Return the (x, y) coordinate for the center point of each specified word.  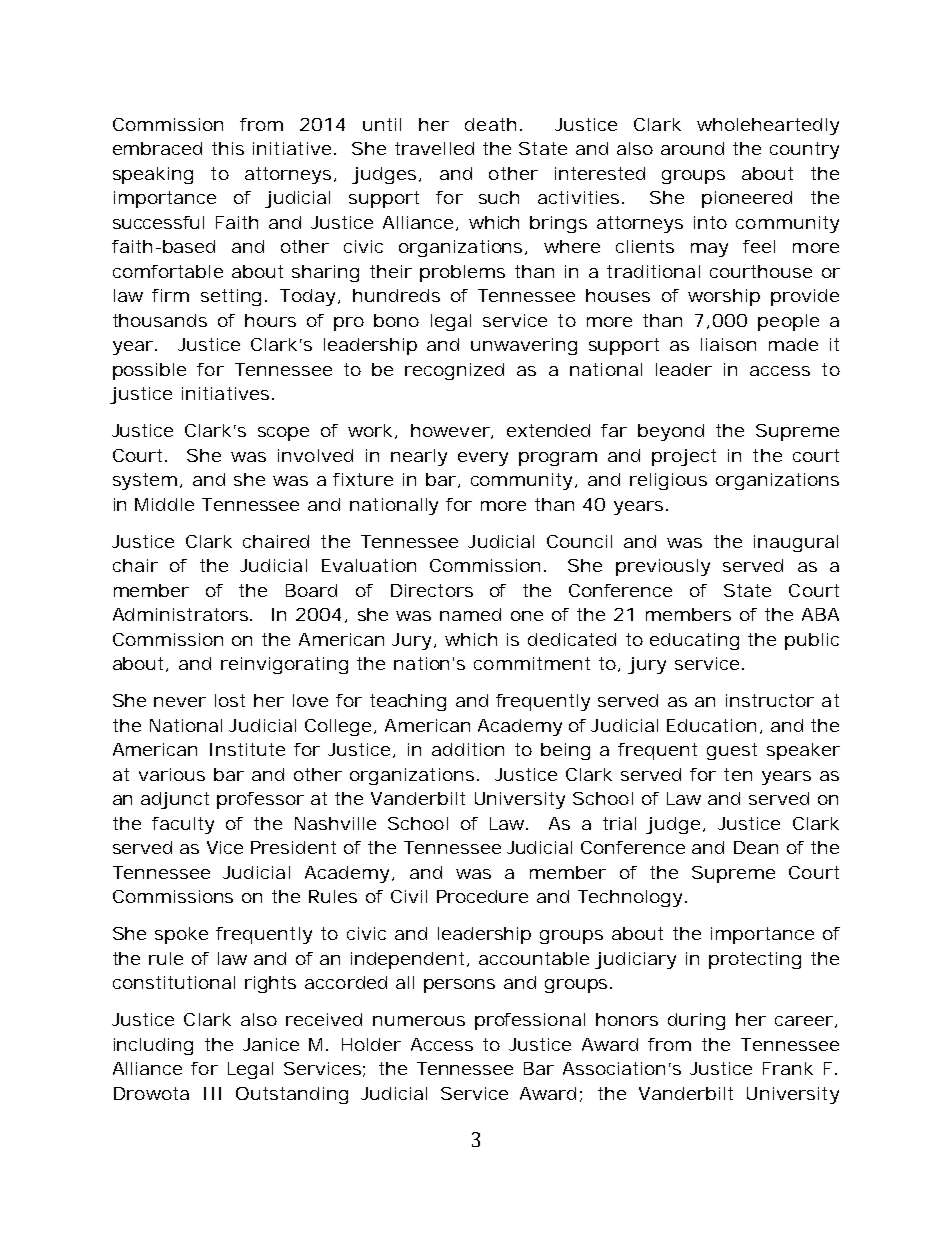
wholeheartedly (768, 126)
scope (283, 434)
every (483, 459)
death (490, 124)
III (212, 1093)
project (684, 457)
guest (732, 751)
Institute (247, 749)
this (228, 148)
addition (468, 749)
